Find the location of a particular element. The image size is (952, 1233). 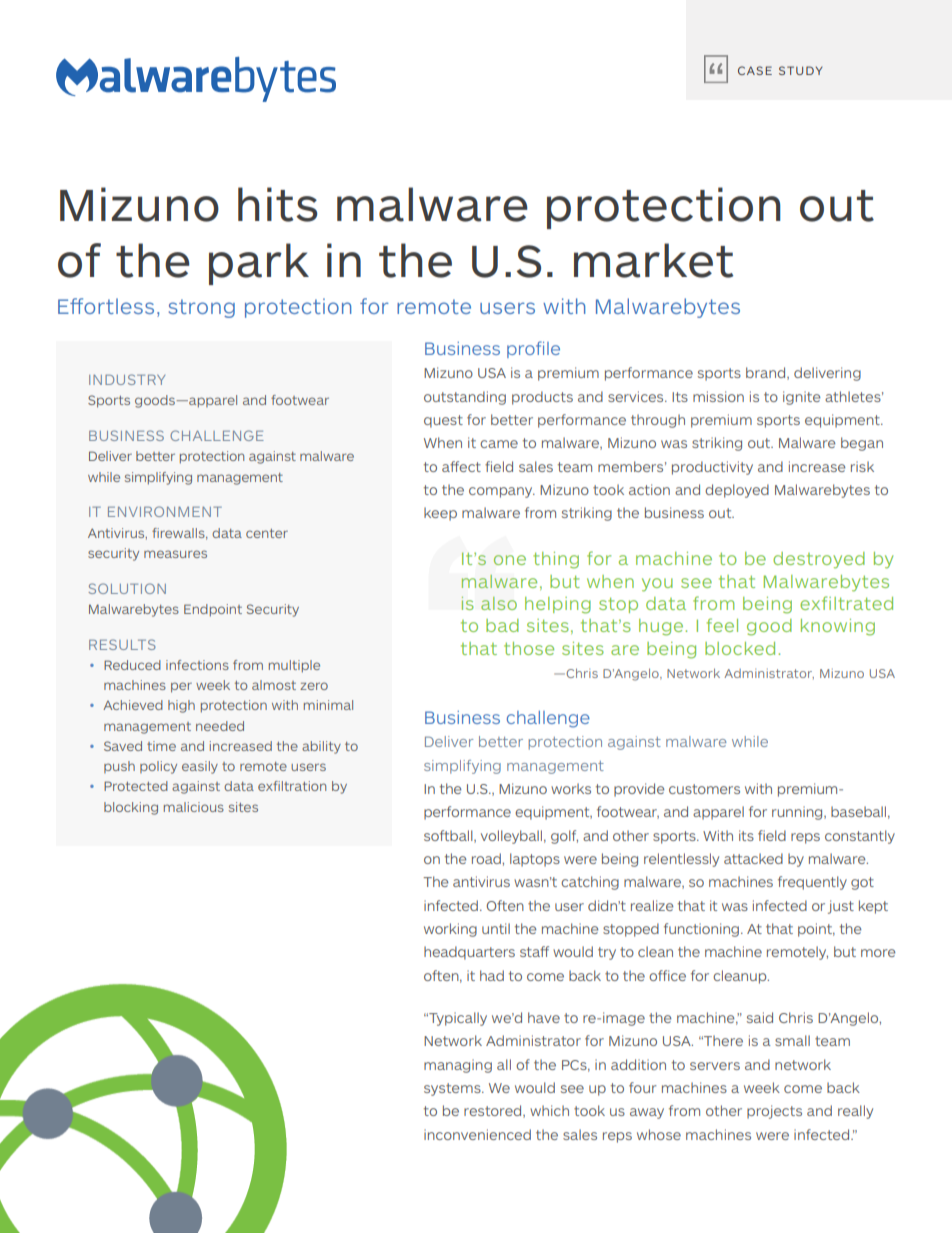

malicious is located at coordinates (194, 807).
